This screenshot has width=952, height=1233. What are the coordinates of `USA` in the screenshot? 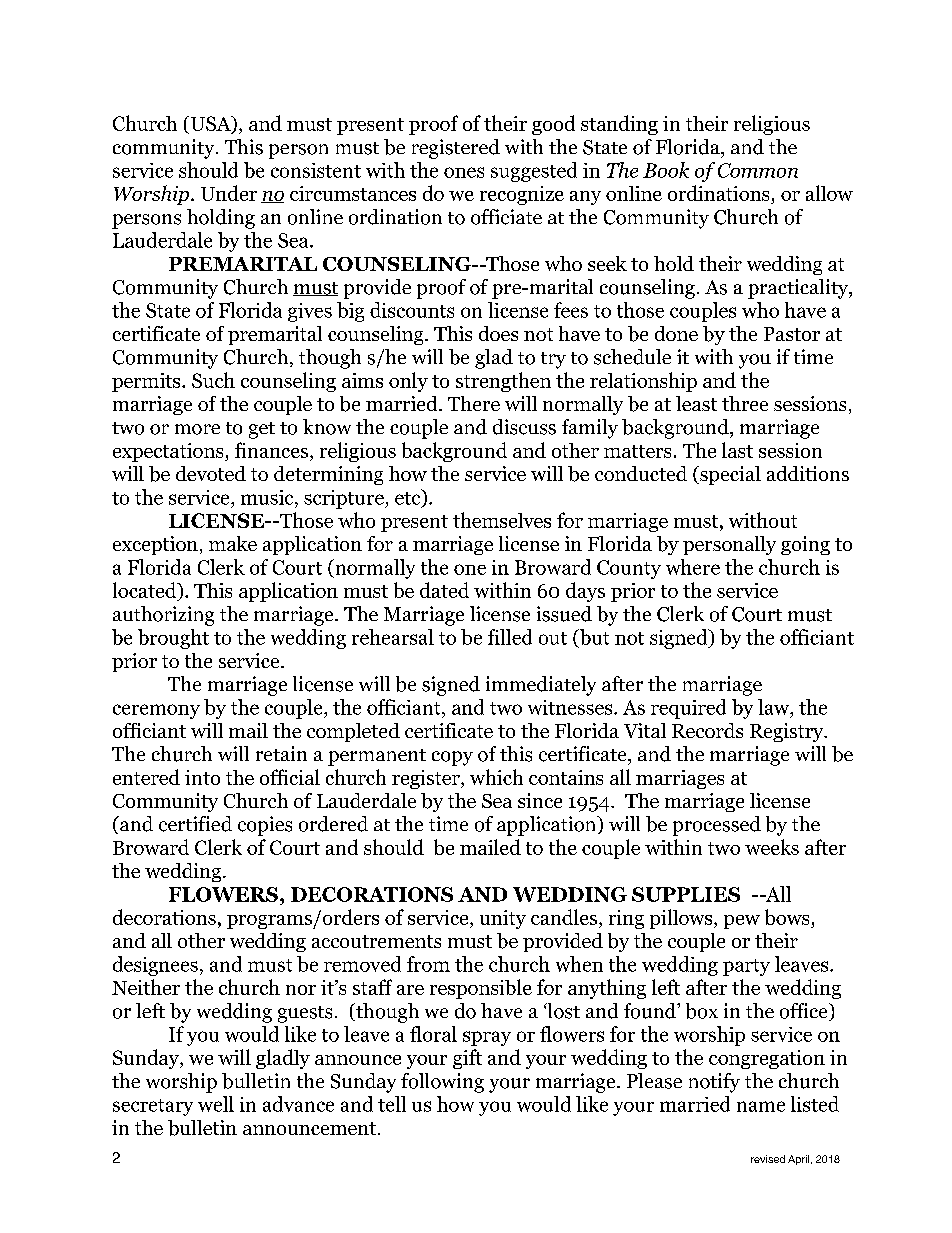 It's located at (210, 125).
